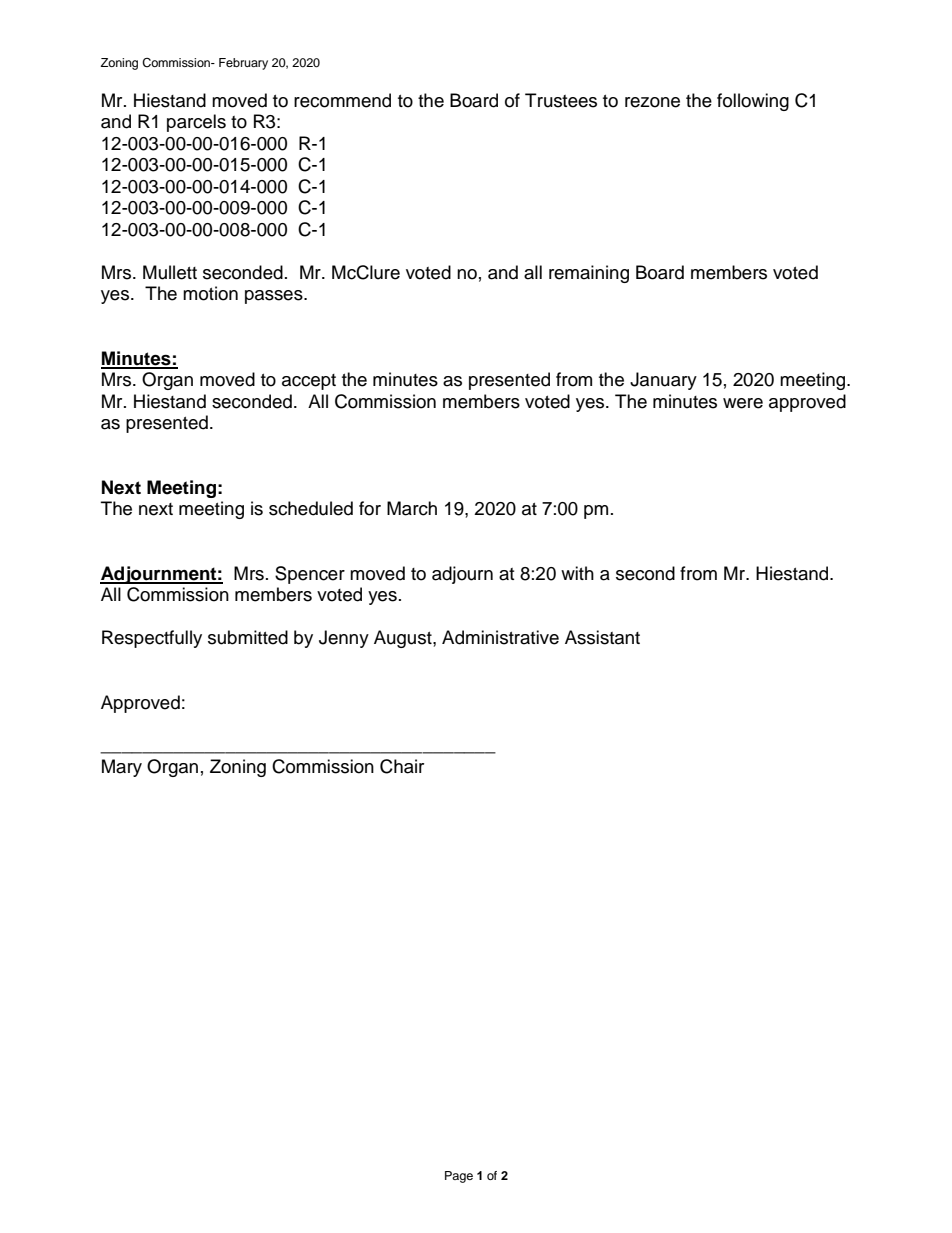  Describe the element at coordinates (122, 768) in the document. I see `Mary` at that location.
